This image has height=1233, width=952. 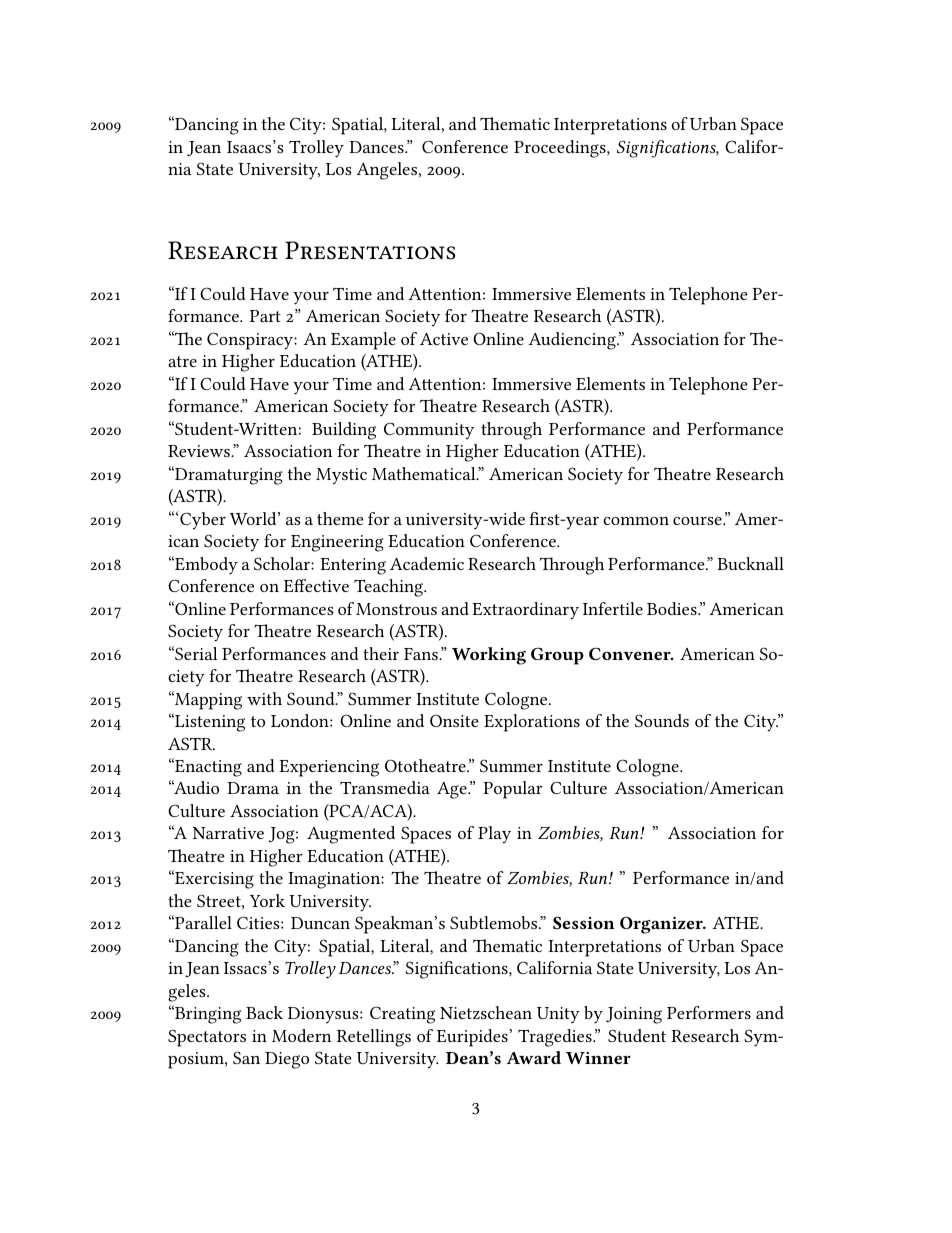 What do you see at coordinates (636, 521) in the image?
I see `common` at bounding box center [636, 521].
